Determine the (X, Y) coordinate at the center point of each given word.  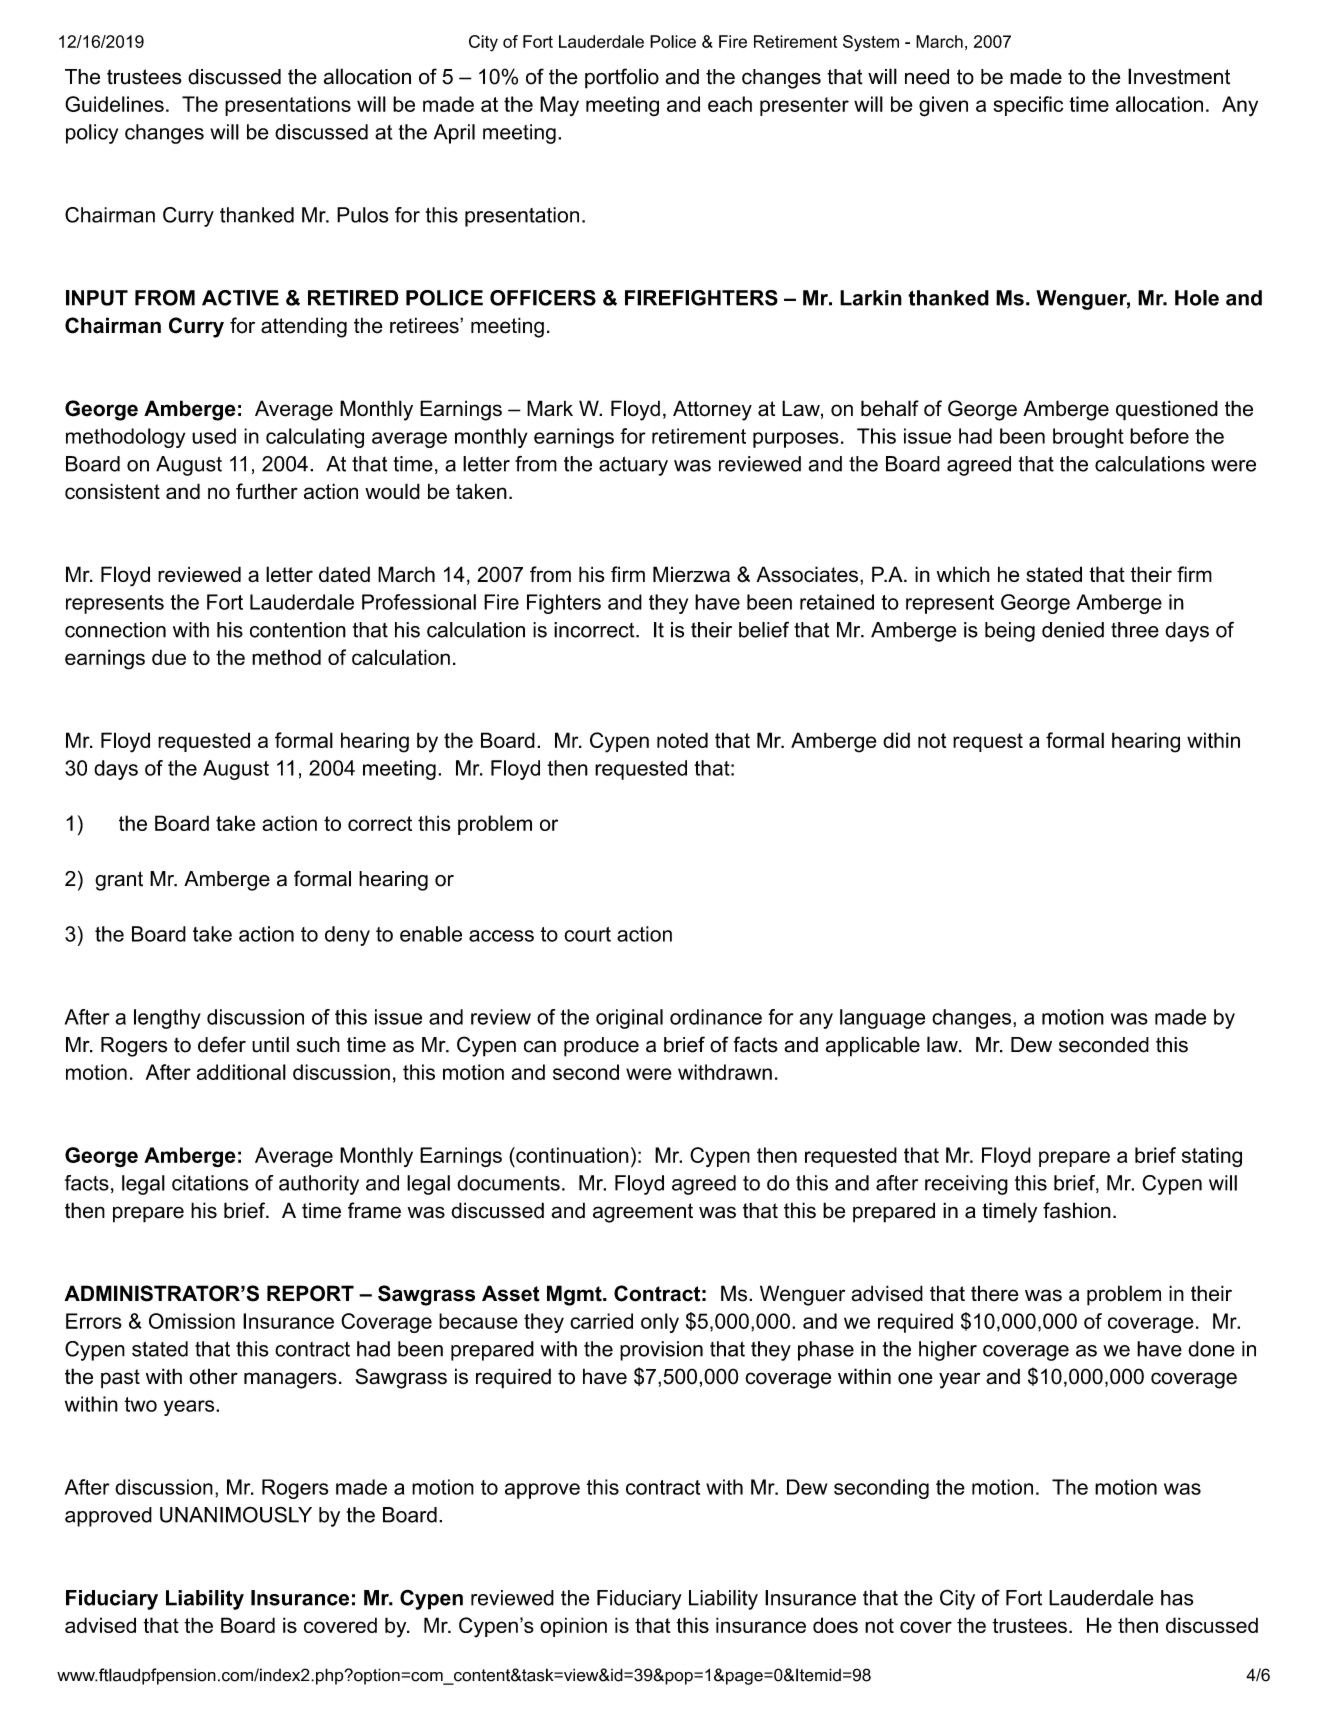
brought (1088, 438)
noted (682, 740)
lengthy (167, 1019)
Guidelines (114, 104)
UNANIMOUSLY (236, 1514)
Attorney (712, 410)
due (169, 657)
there (995, 1293)
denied (1073, 630)
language (882, 1019)
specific (1028, 106)
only (660, 1323)
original (629, 1019)
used (214, 436)
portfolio (622, 78)
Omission (192, 1321)
